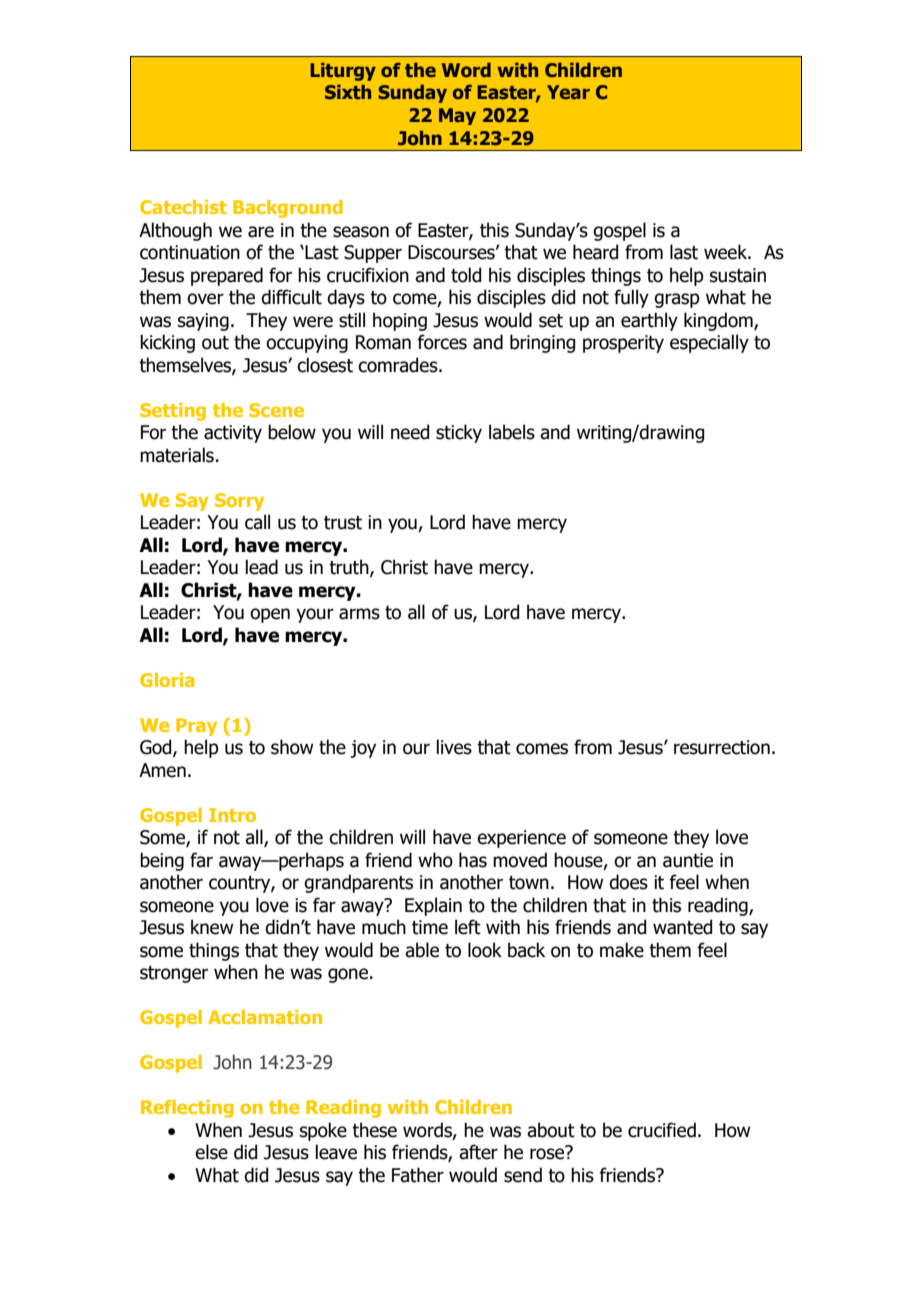  Describe the element at coordinates (709, 343) in the screenshot. I see `especially` at that location.
